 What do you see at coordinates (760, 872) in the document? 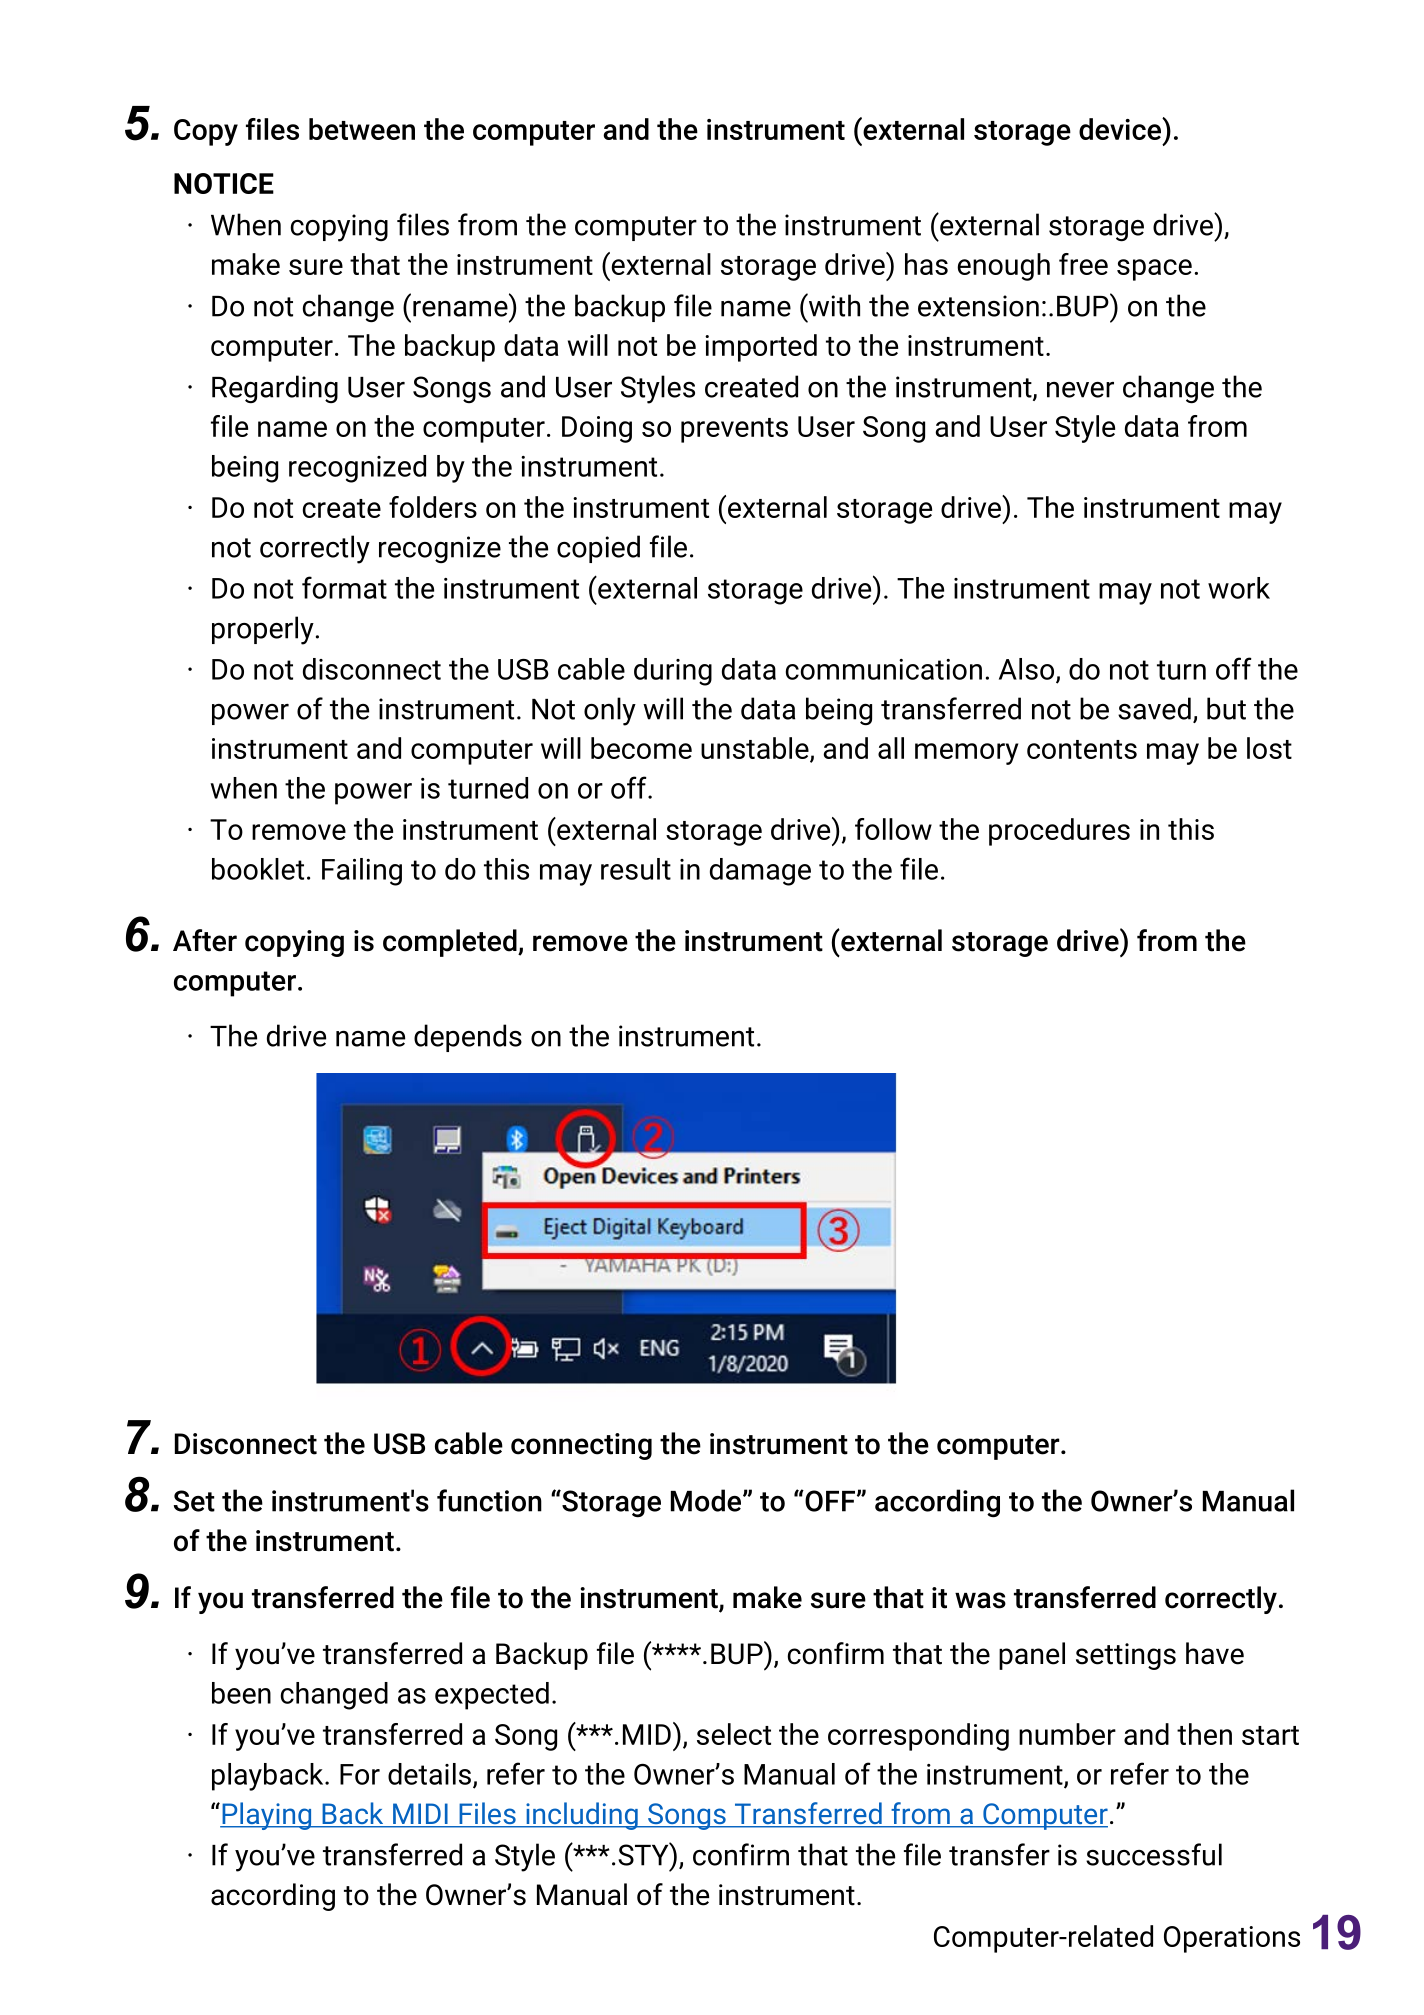
I see `damage` at bounding box center [760, 872].
